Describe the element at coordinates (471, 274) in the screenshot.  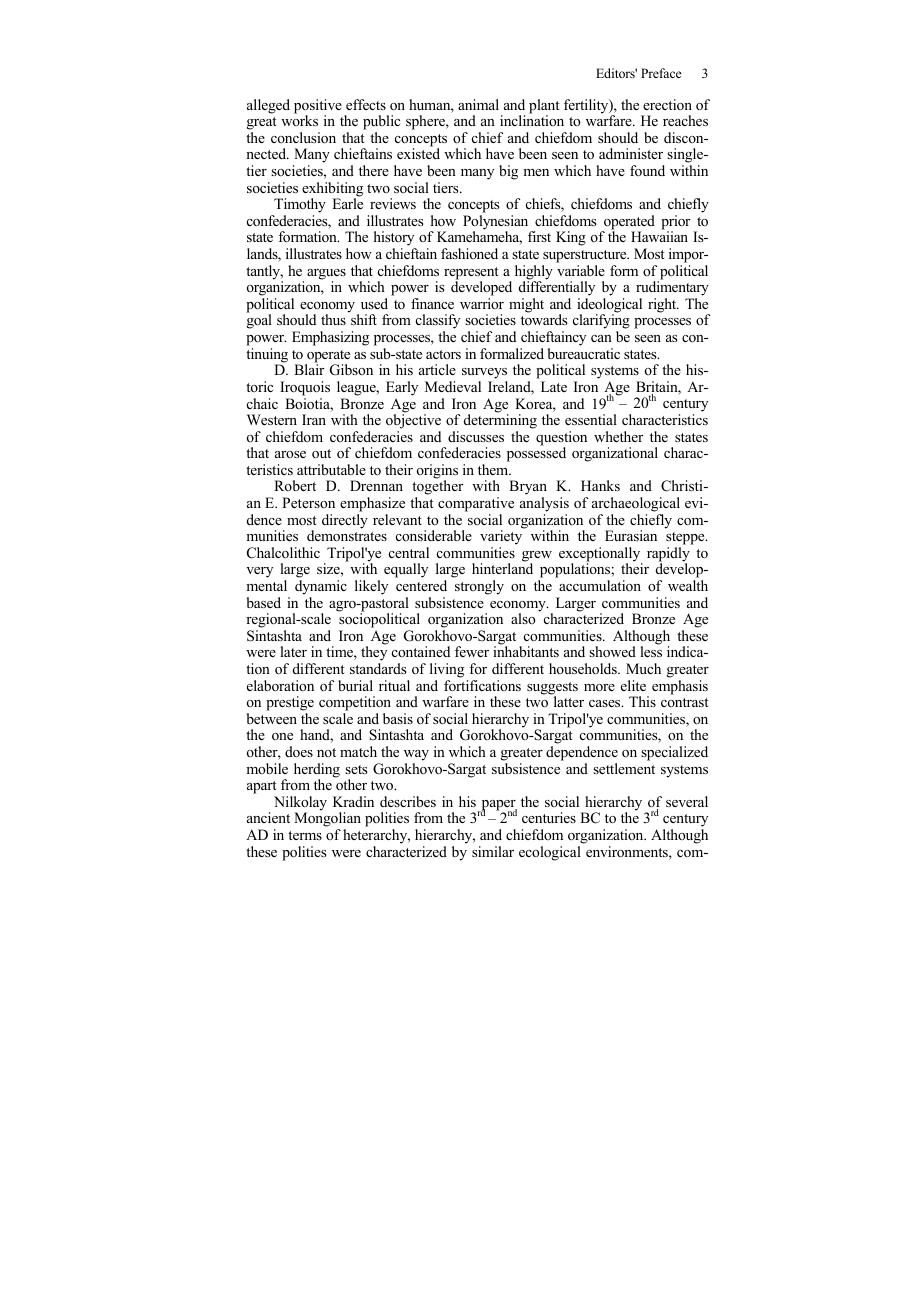
I see `represent` at that location.
